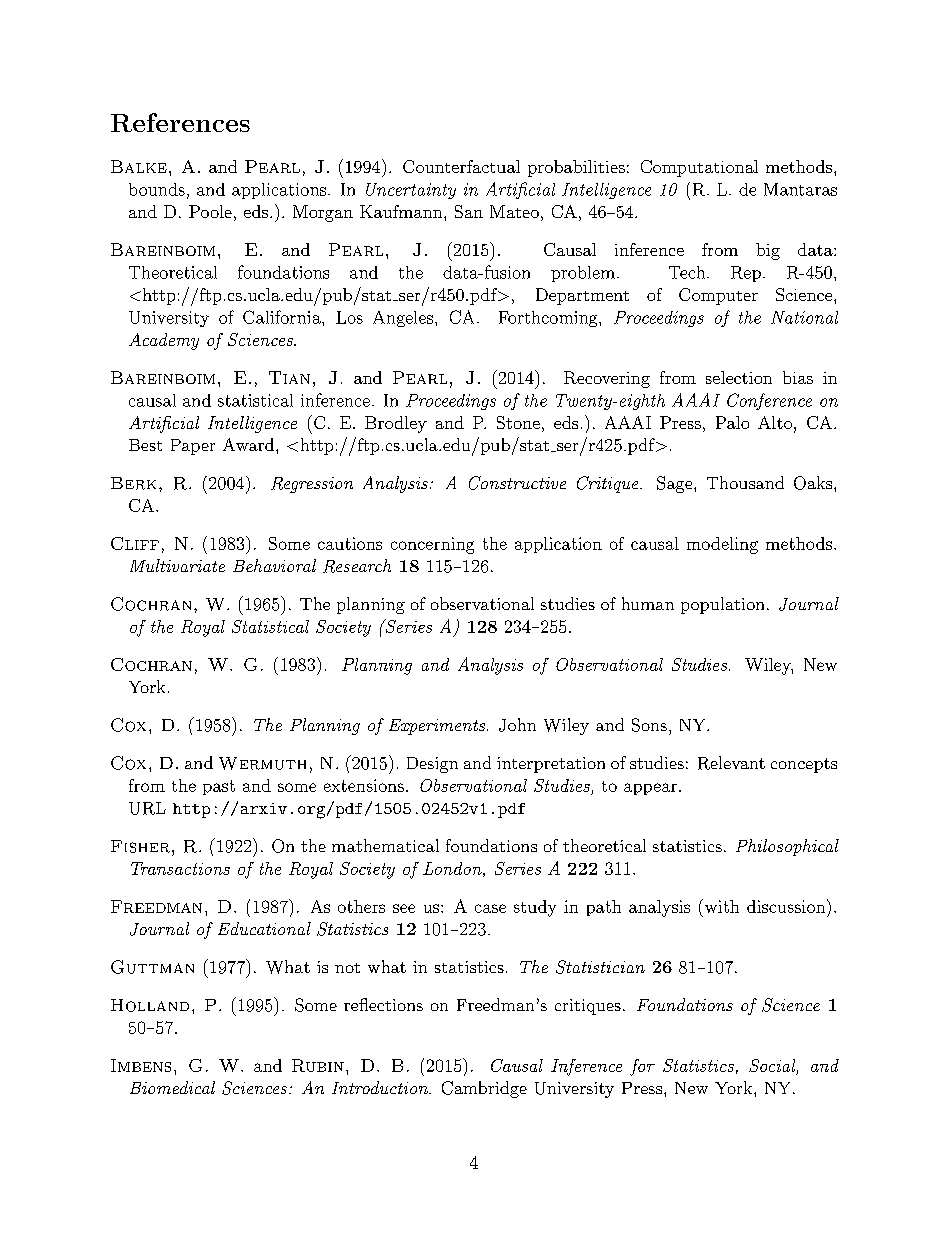 This image has height=1233, width=952. I want to click on Biomedical, so click(172, 1087).
